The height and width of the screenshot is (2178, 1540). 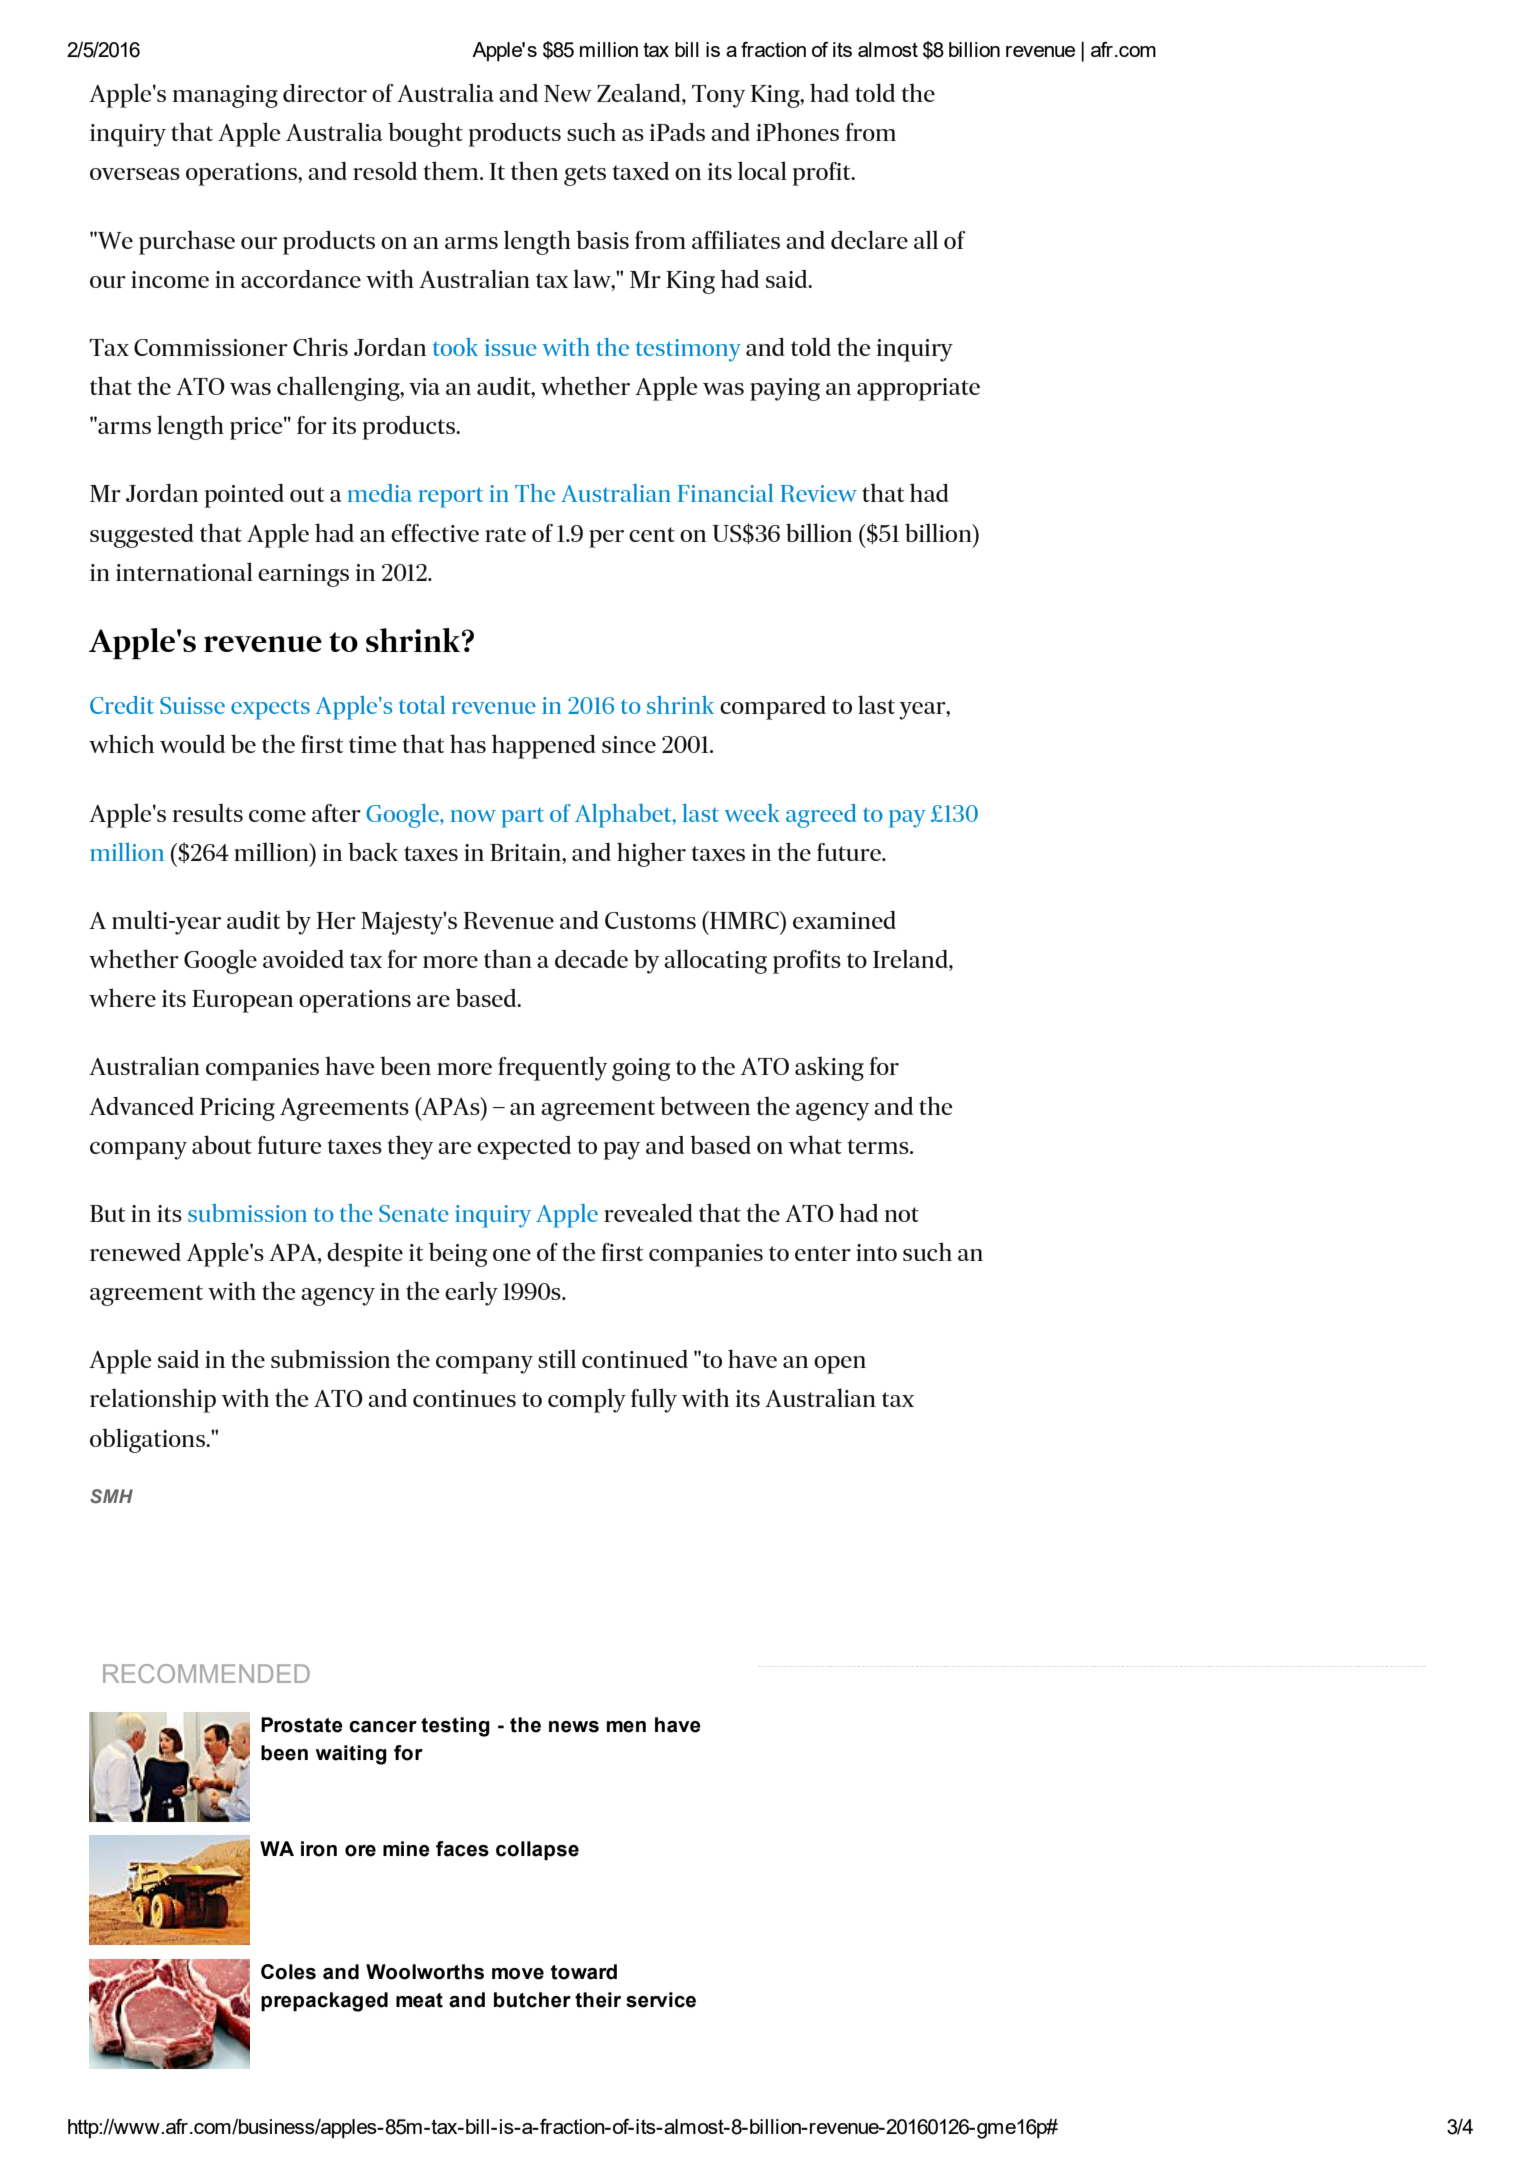 I want to click on would, so click(x=192, y=743).
